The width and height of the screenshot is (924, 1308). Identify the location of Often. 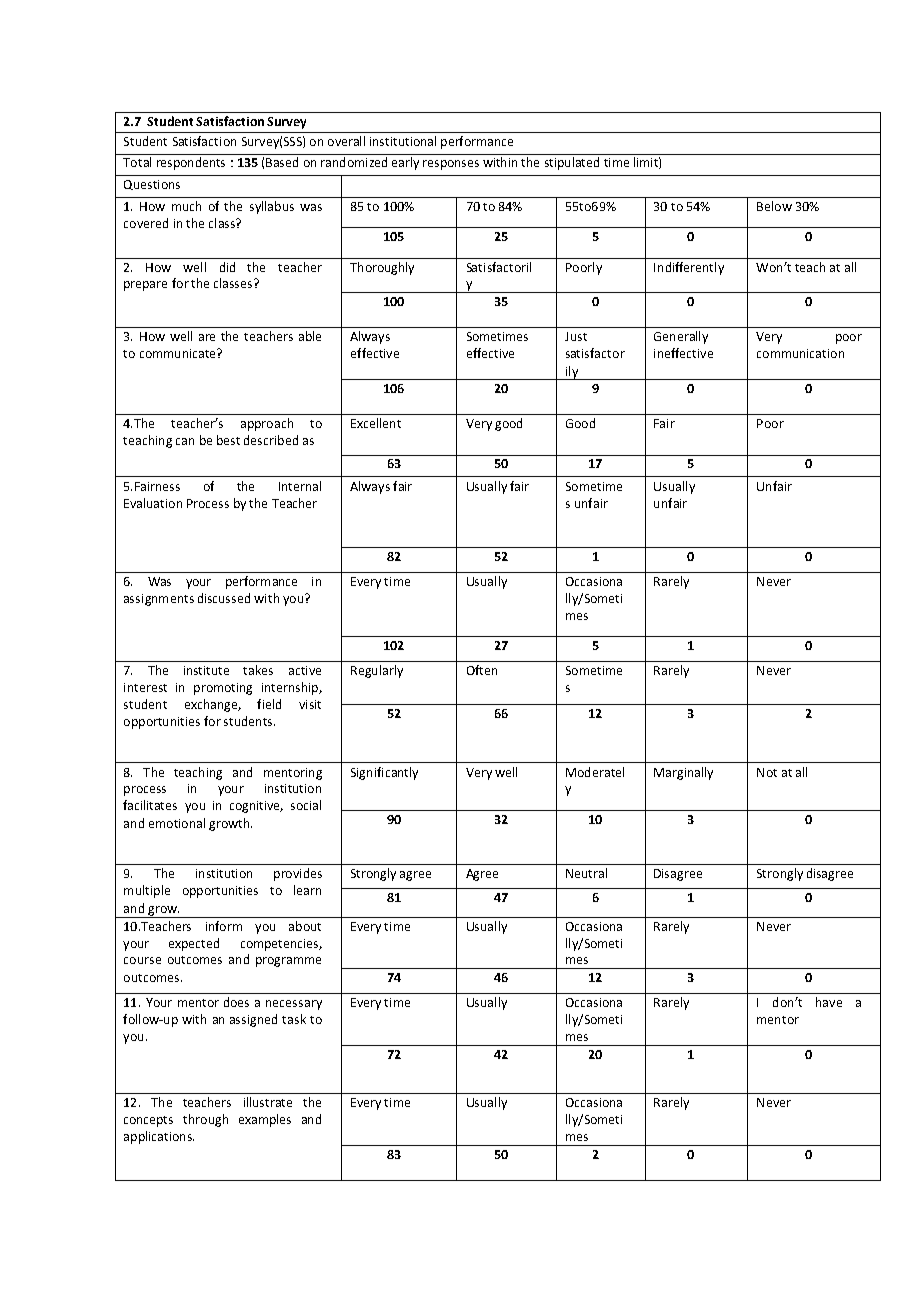
(482, 670).
